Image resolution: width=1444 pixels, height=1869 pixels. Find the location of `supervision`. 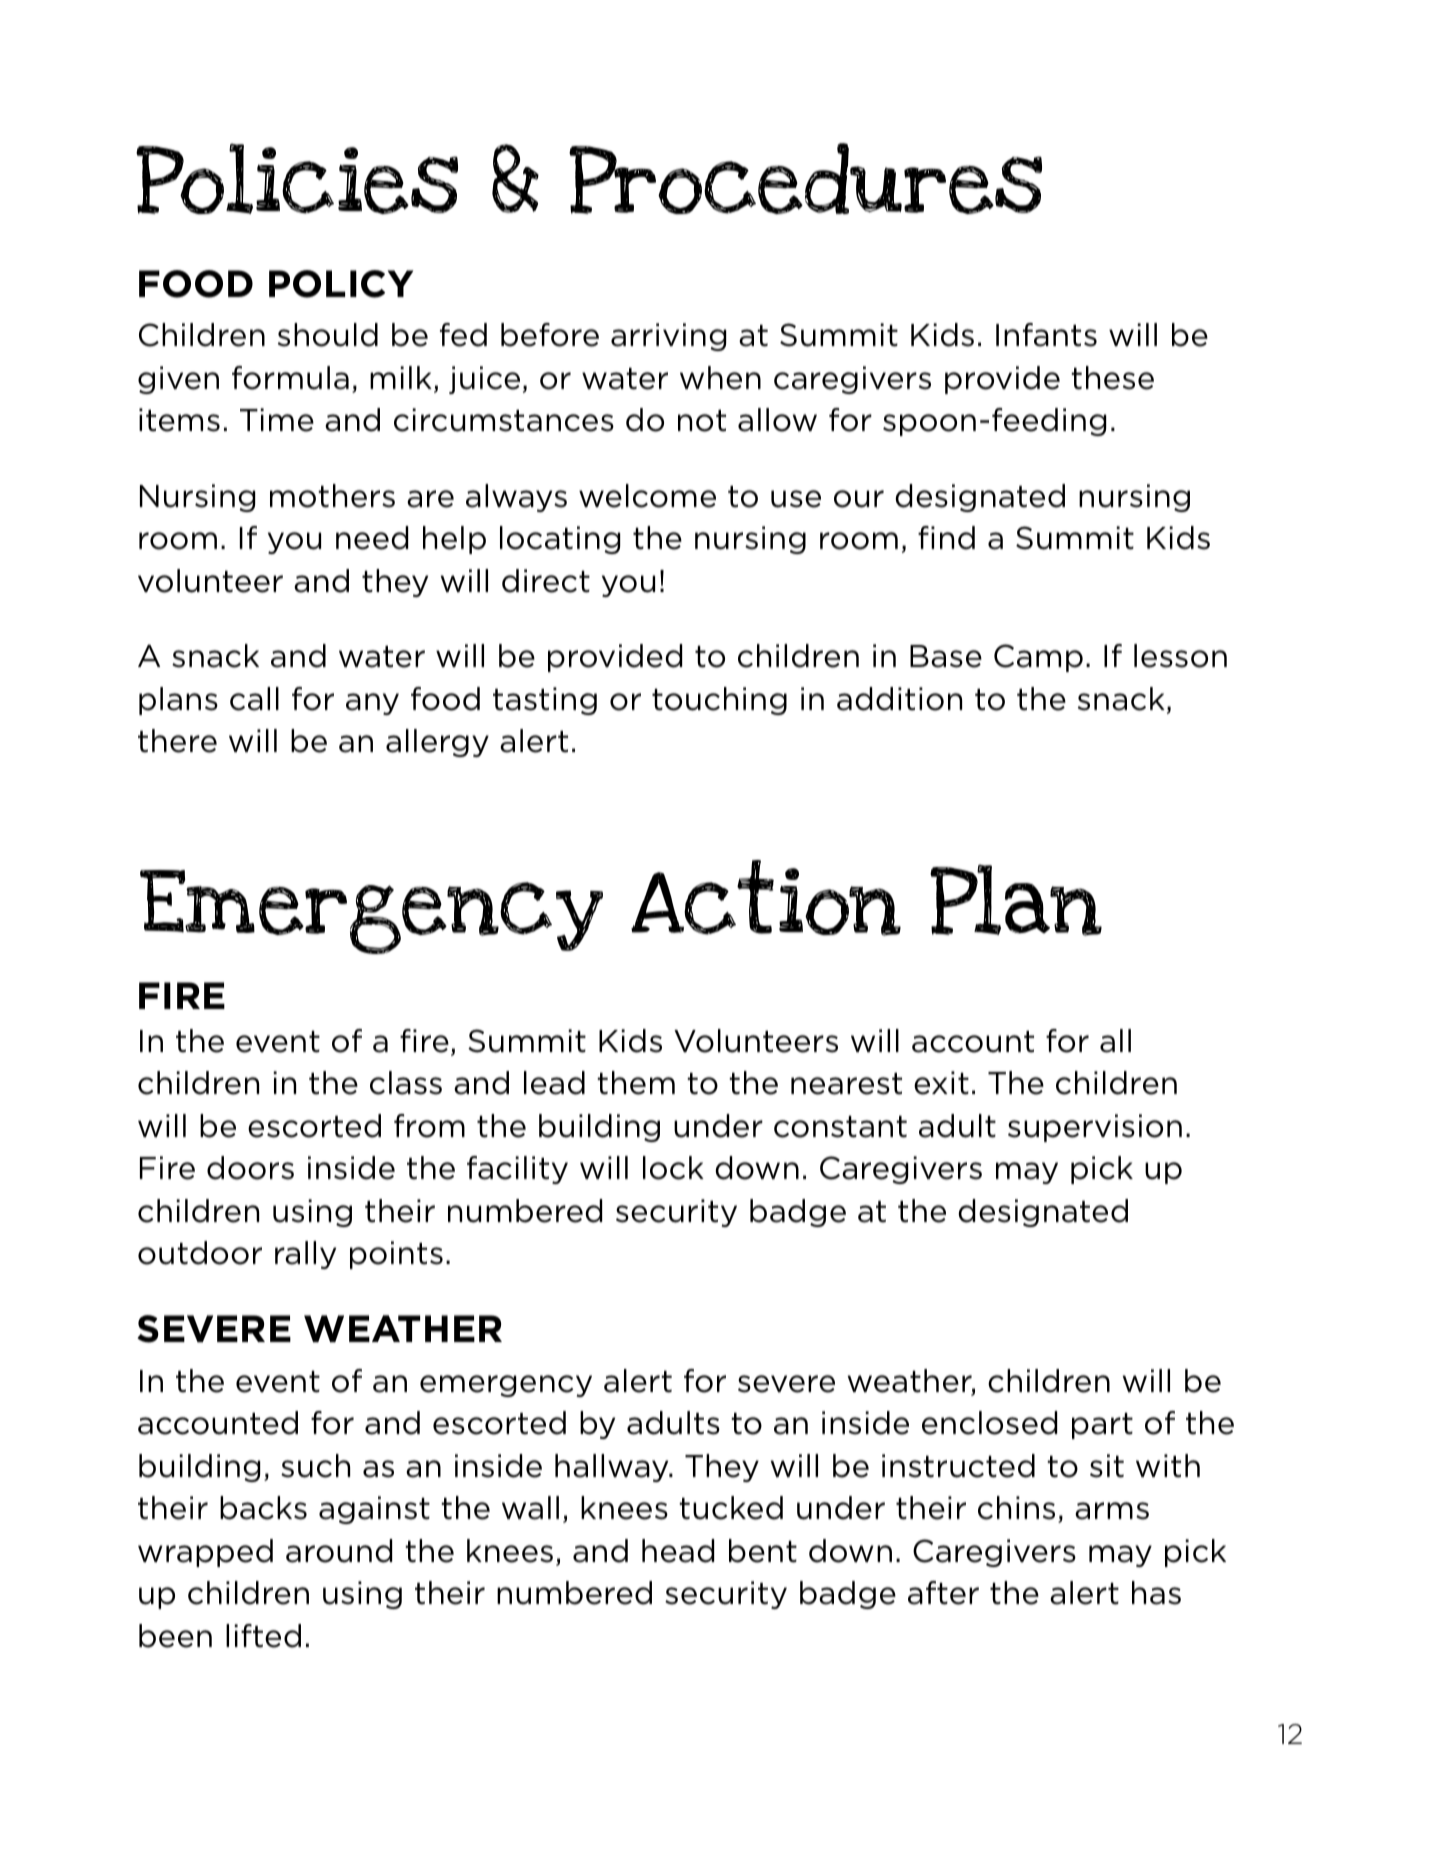

supervision is located at coordinates (1095, 1128).
